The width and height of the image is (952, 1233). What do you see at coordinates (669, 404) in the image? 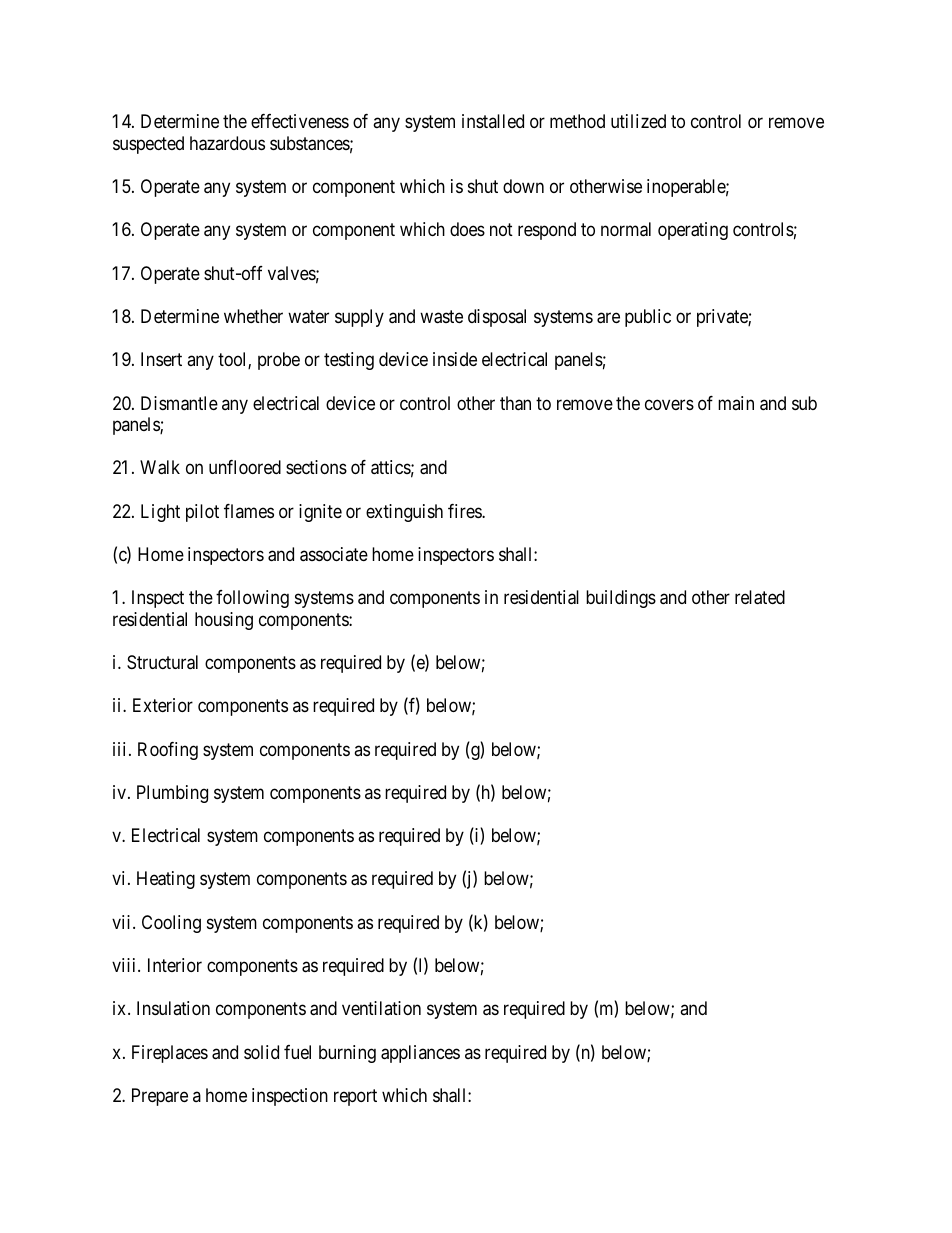
I see `covers` at bounding box center [669, 404].
